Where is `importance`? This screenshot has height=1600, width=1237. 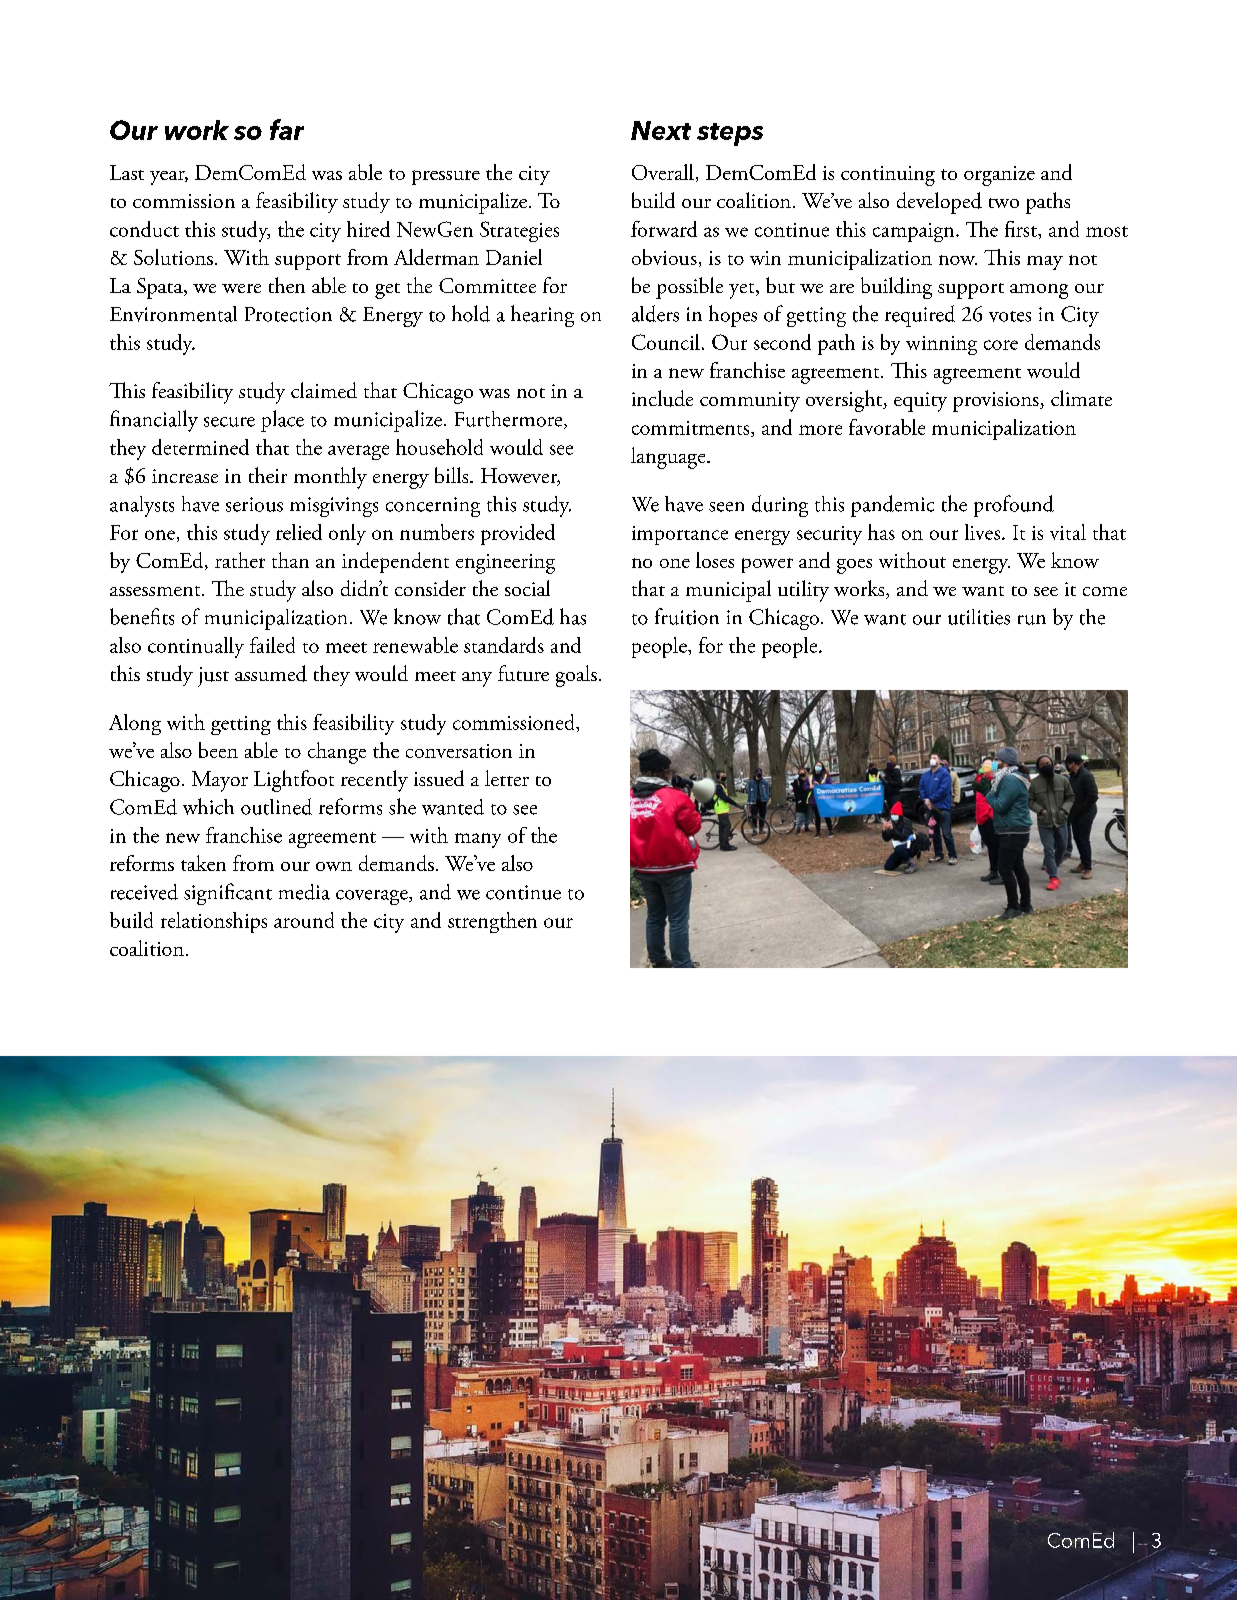
importance is located at coordinates (680, 535).
